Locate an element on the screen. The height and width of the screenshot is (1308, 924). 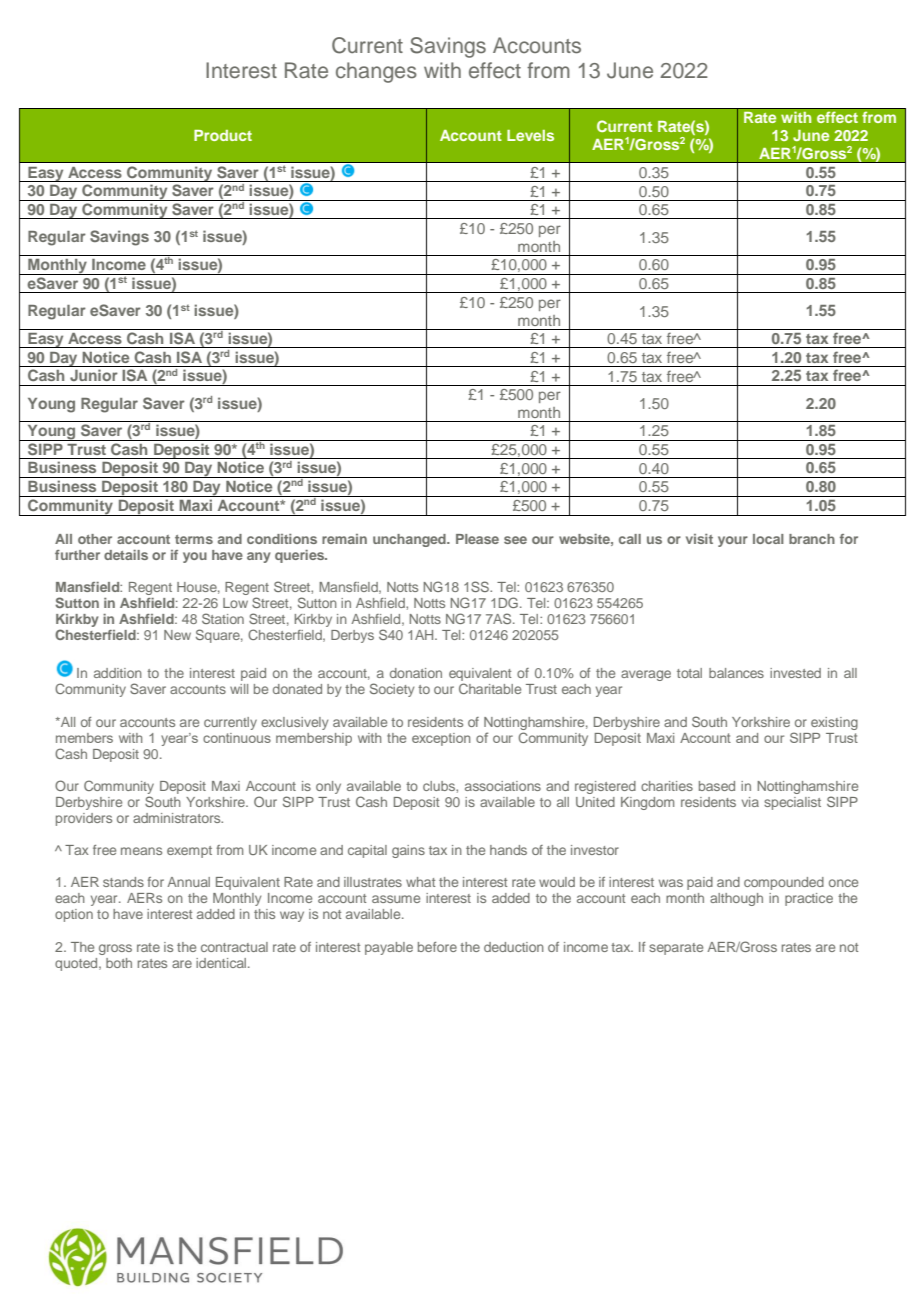
local is located at coordinates (768, 539).
